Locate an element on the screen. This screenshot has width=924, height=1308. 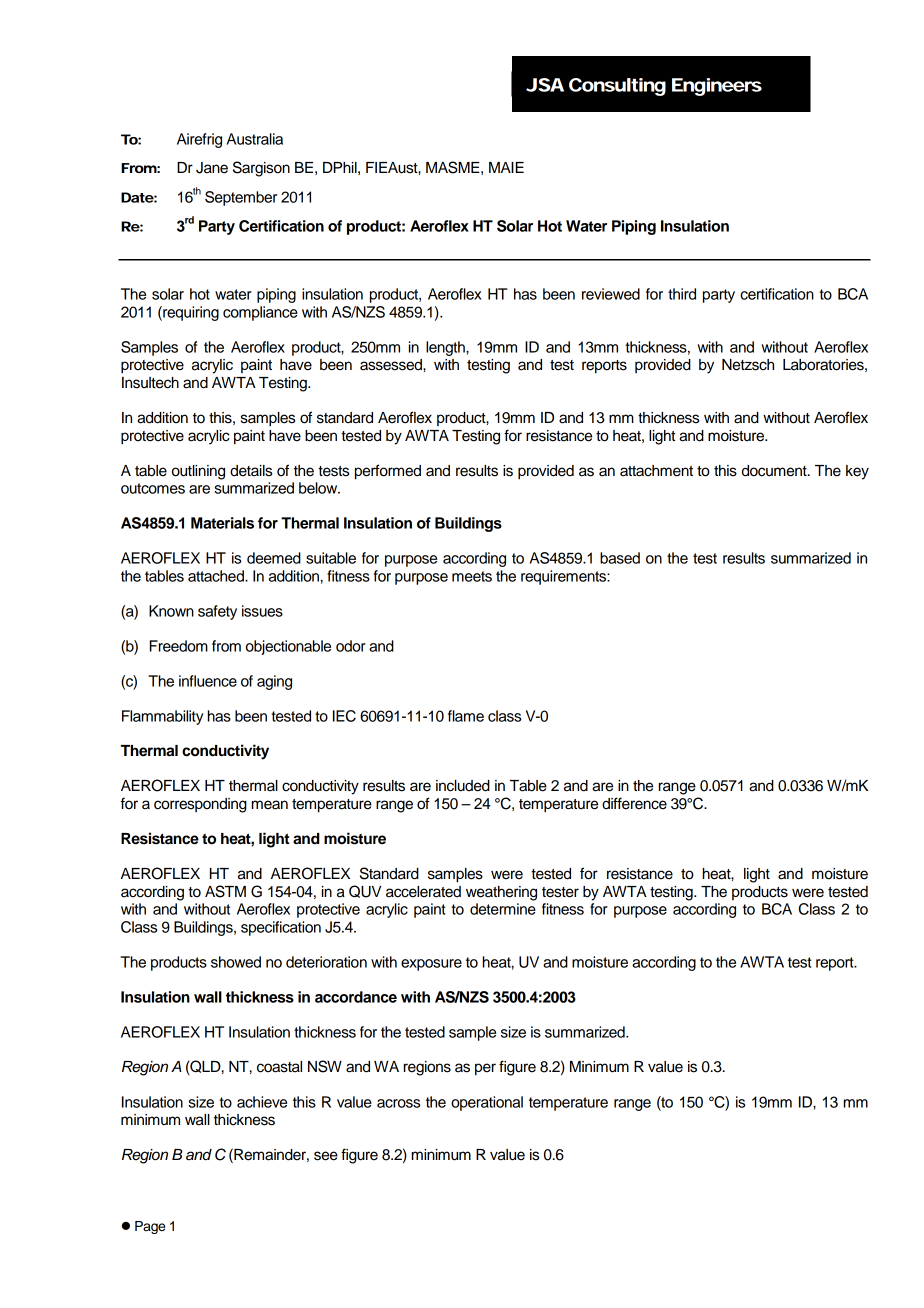
document is located at coordinates (775, 471).
